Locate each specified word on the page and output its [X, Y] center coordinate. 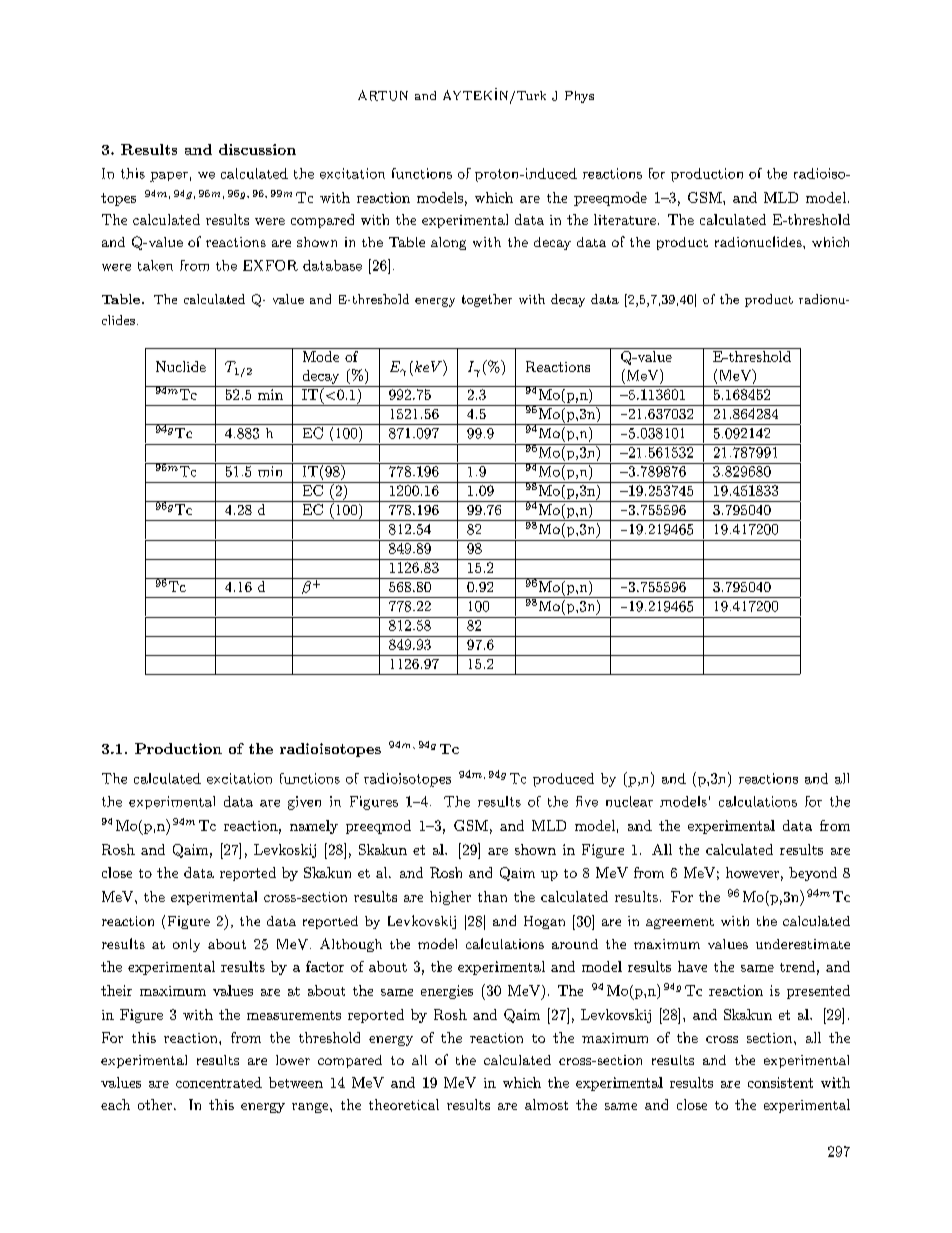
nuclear [629, 801]
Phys [579, 97]
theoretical [404, 1104]
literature [625, 219]
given [304, 803]
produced [563, 780]
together [487, 300]
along [448, 243]
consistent [780, 1082]
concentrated [219, 1082]
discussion [257, 149]
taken [155, 265]
